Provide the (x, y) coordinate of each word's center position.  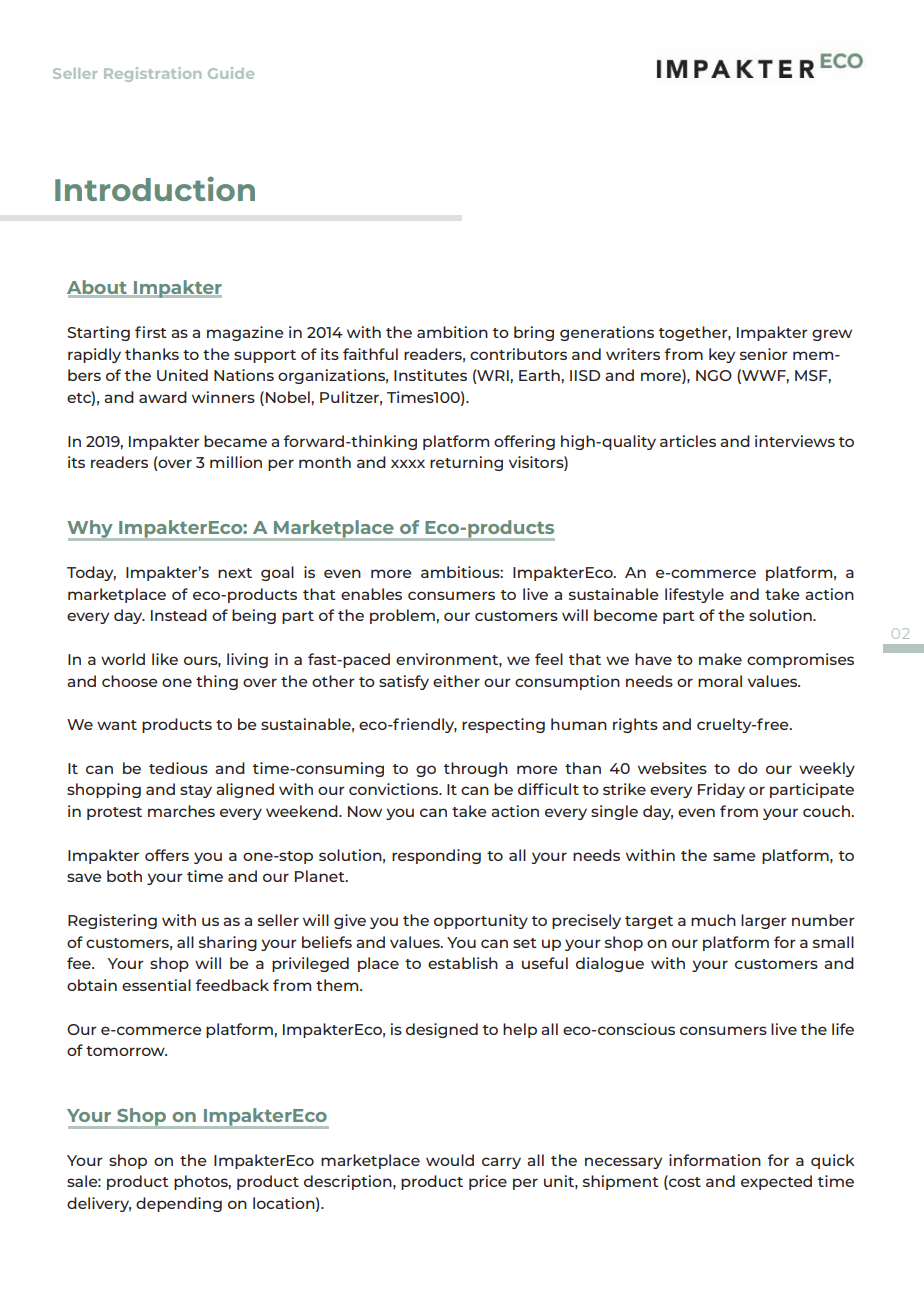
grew (832, 335)
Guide (231, 73)
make (720, 659)
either (456, 681)
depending (179, 1204)
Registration (152, 74)
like (165, 659)
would (450, 1160)
